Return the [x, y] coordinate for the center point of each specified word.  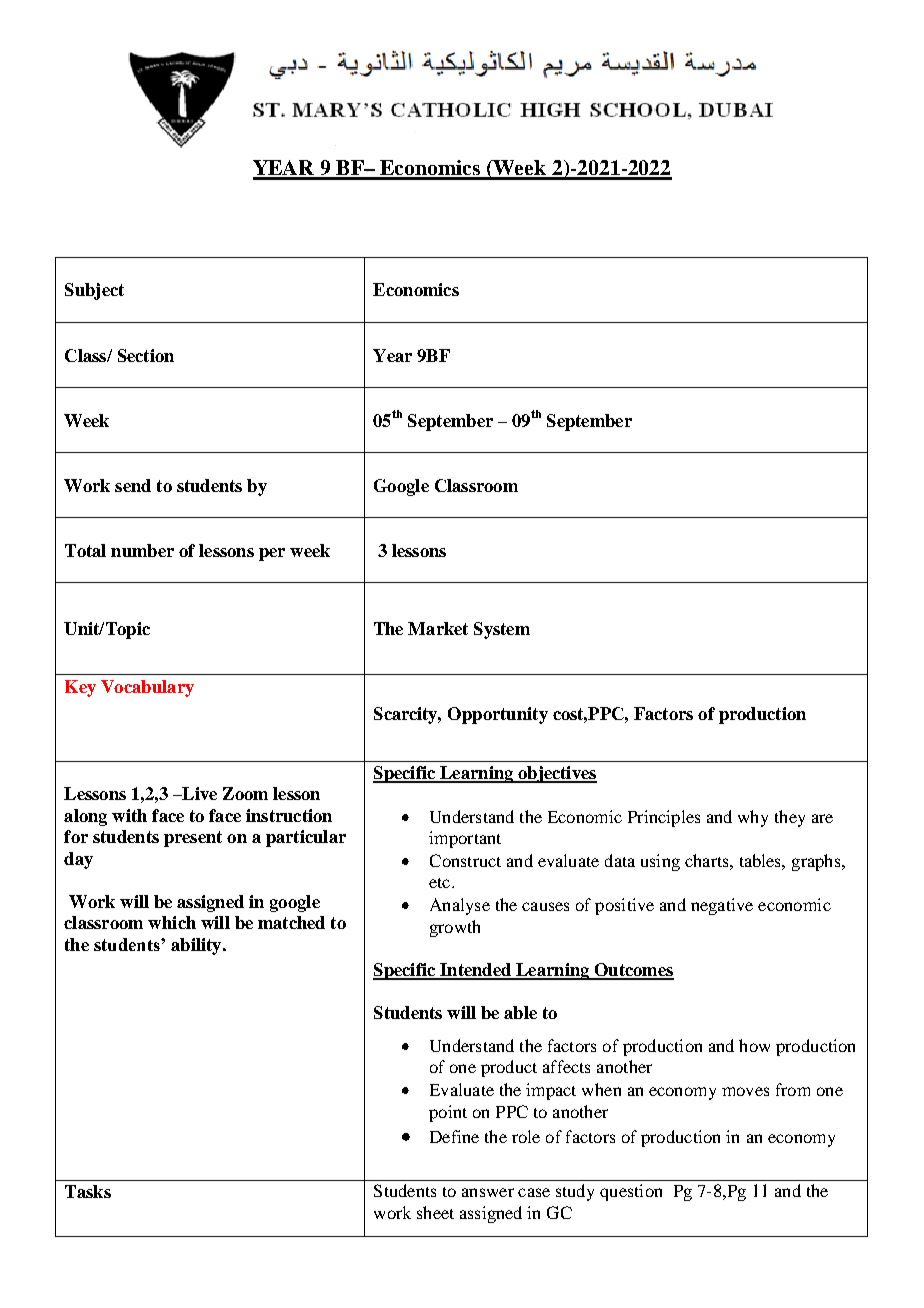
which [172, 922]
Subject [94, 291]
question [631, 1192]
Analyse [460, 906]
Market [438, 628]
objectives [556, 774]
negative [722, 906]
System [502, 630]
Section [146, 355]
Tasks [88, 1191]
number [142, 550]
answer [488, 1192]
